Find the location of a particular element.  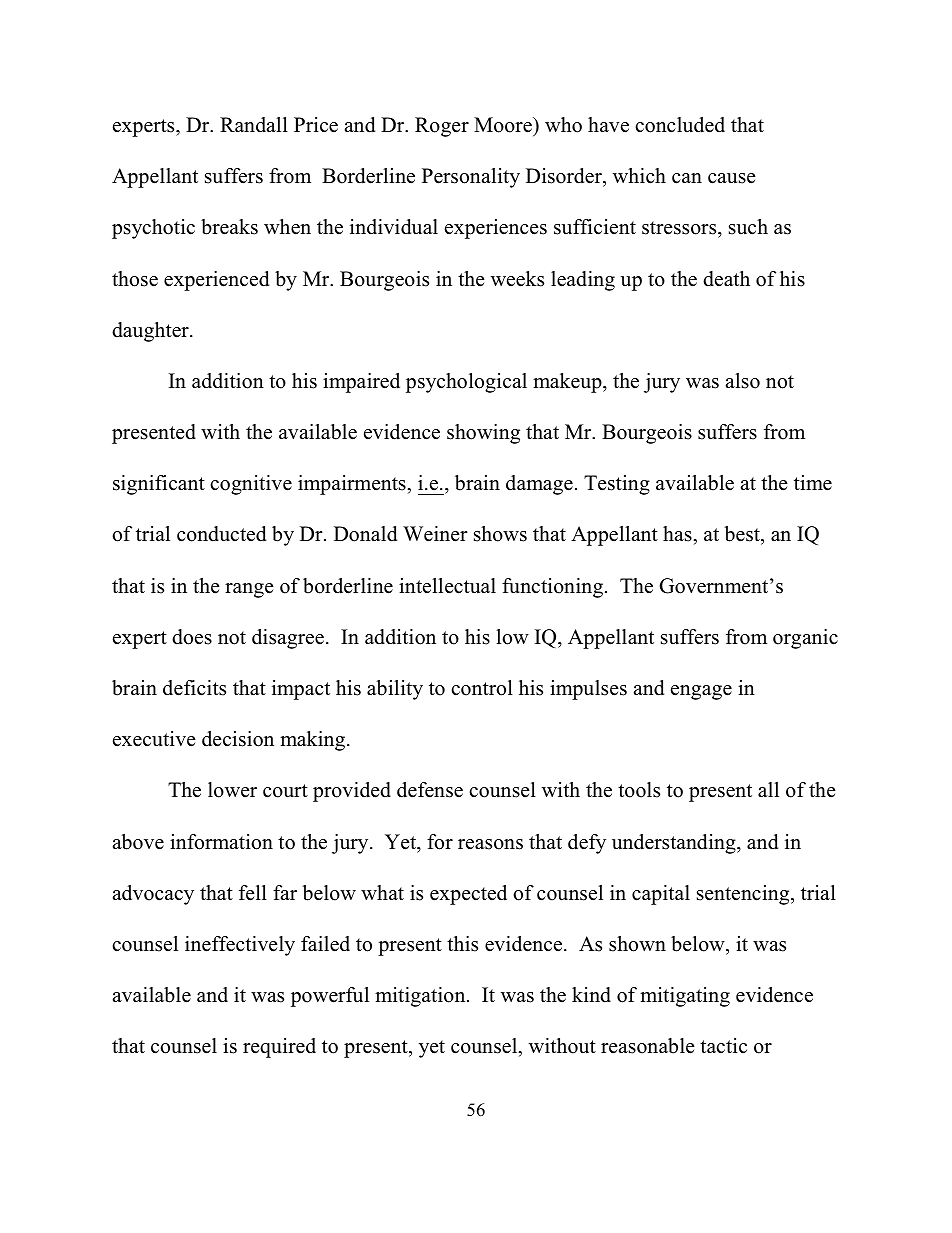

Randall is located at coordinates (254, 125).
